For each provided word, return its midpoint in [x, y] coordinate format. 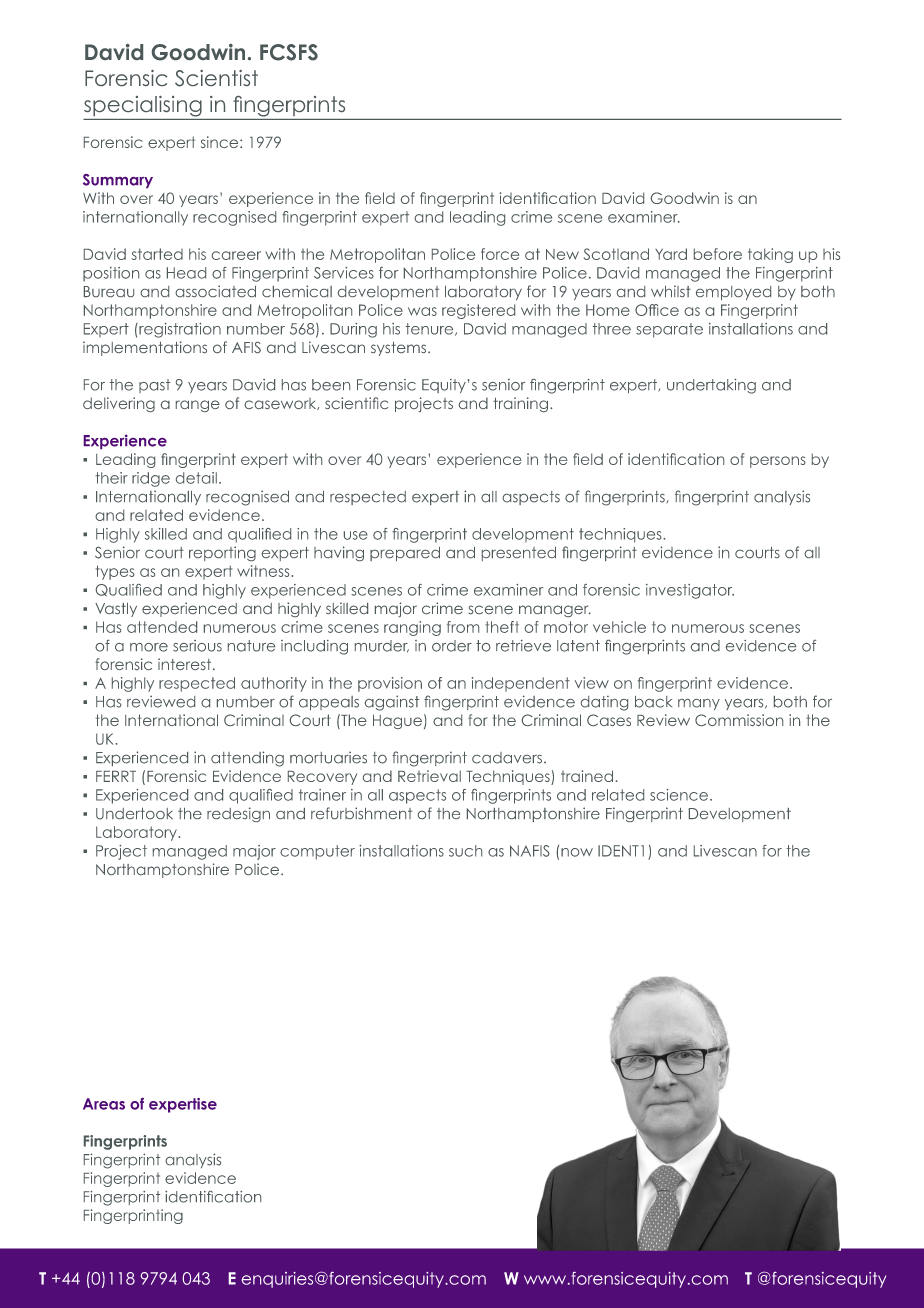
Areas [104, 1104]
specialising [143, 106]
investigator [690, 591]
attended [162, 627]
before [718, 254]
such [465, 851]
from [463, 627]
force [500, 254]
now [577, 852]
